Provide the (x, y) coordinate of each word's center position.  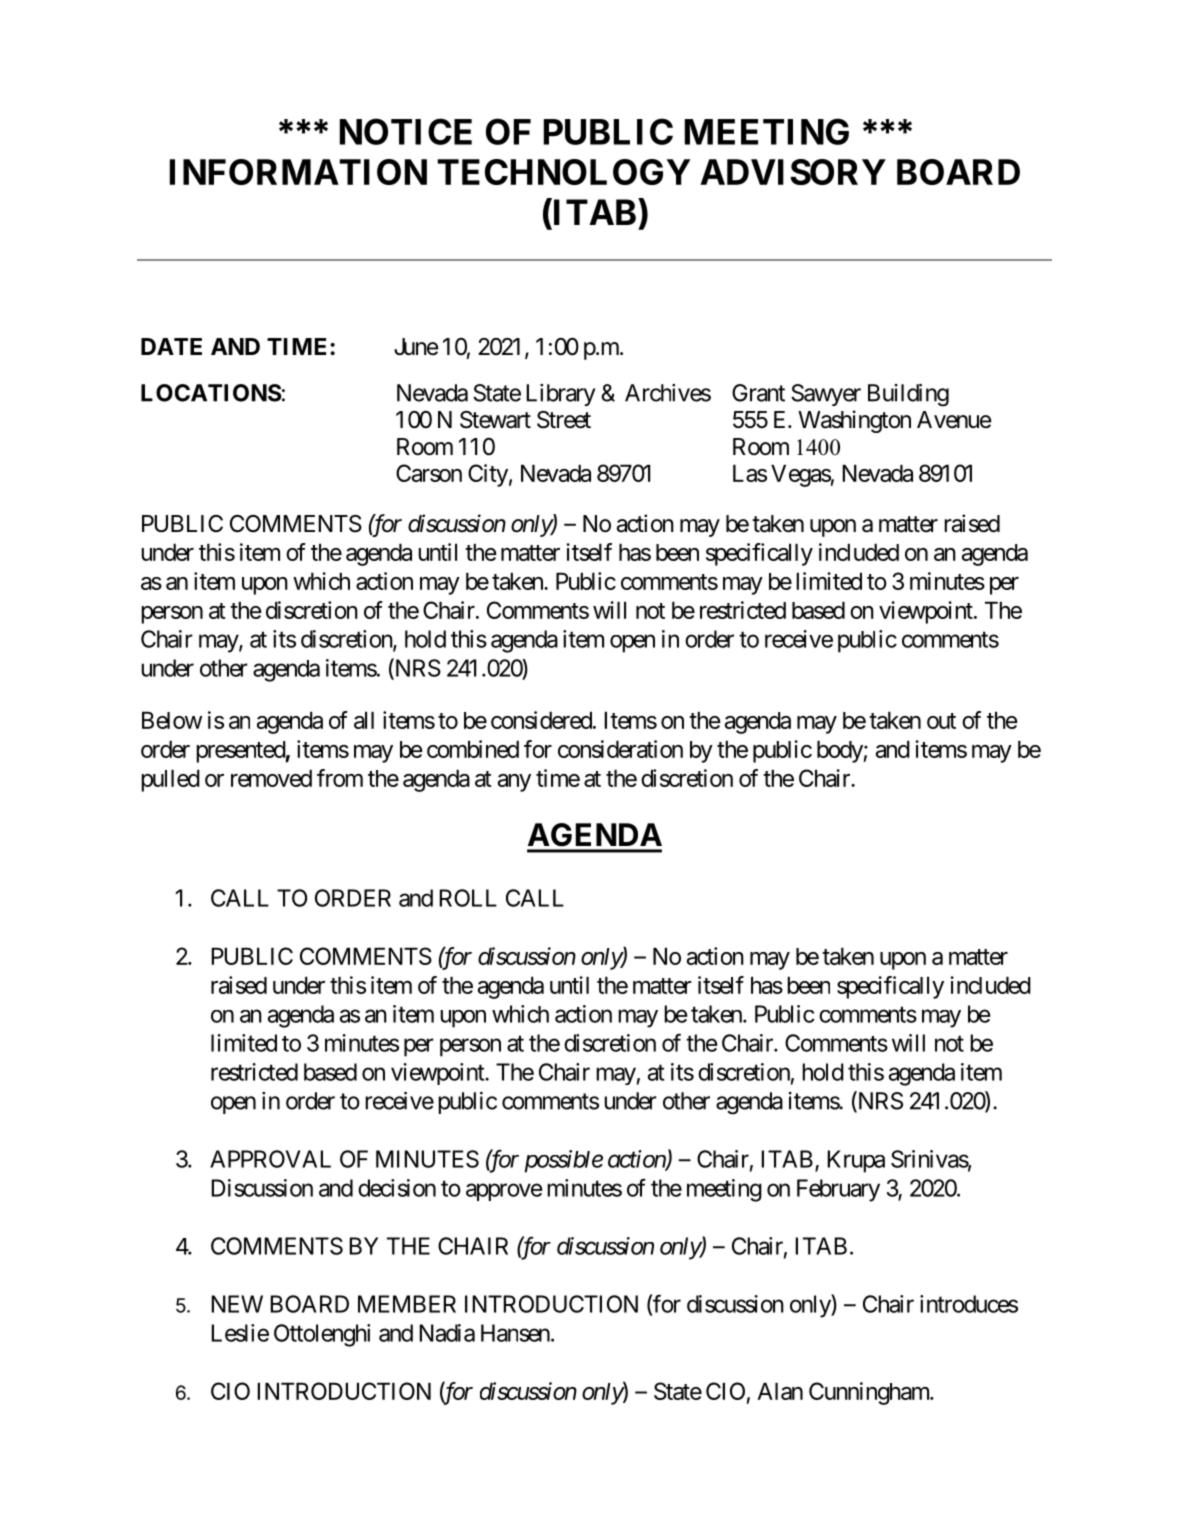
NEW (237, 1304)
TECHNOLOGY (563, 172)
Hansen (515, 1333)
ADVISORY (793, 172)
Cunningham (870, 1393)
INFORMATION (298, 172)
